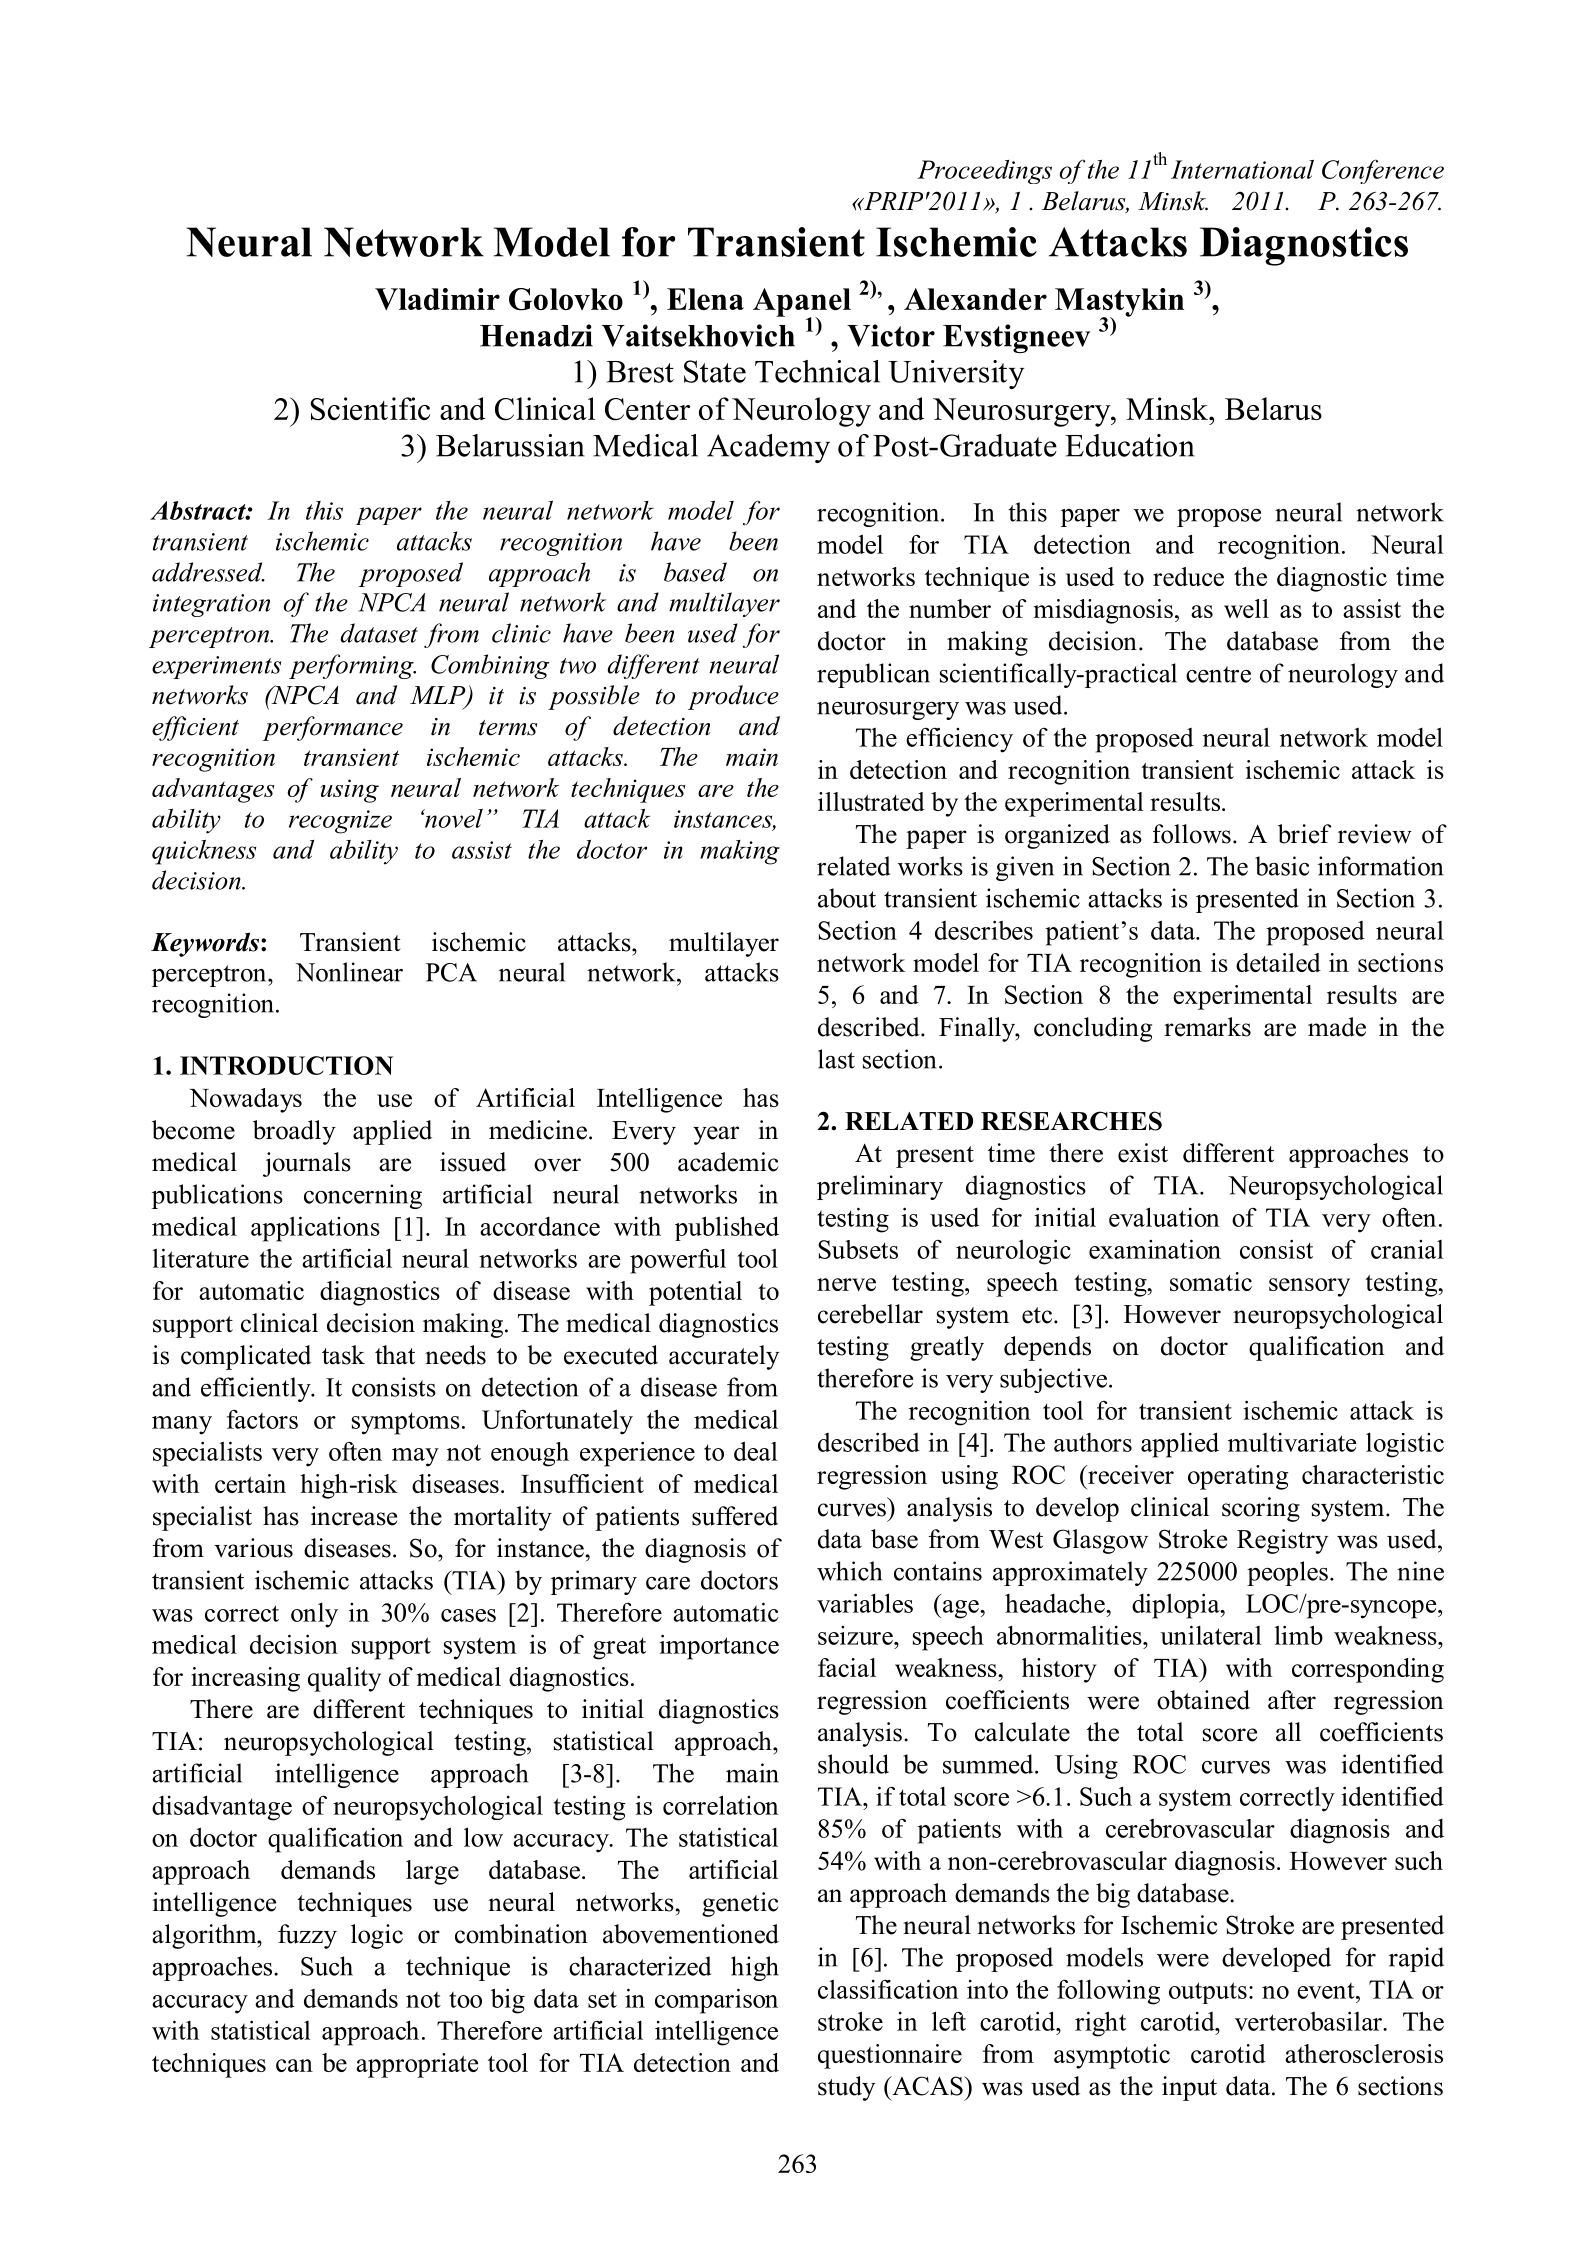 This image has width=1595, height=2257. Describe the element at coordinates (437, 299) in the image. I see `Vladimir` at that location.
